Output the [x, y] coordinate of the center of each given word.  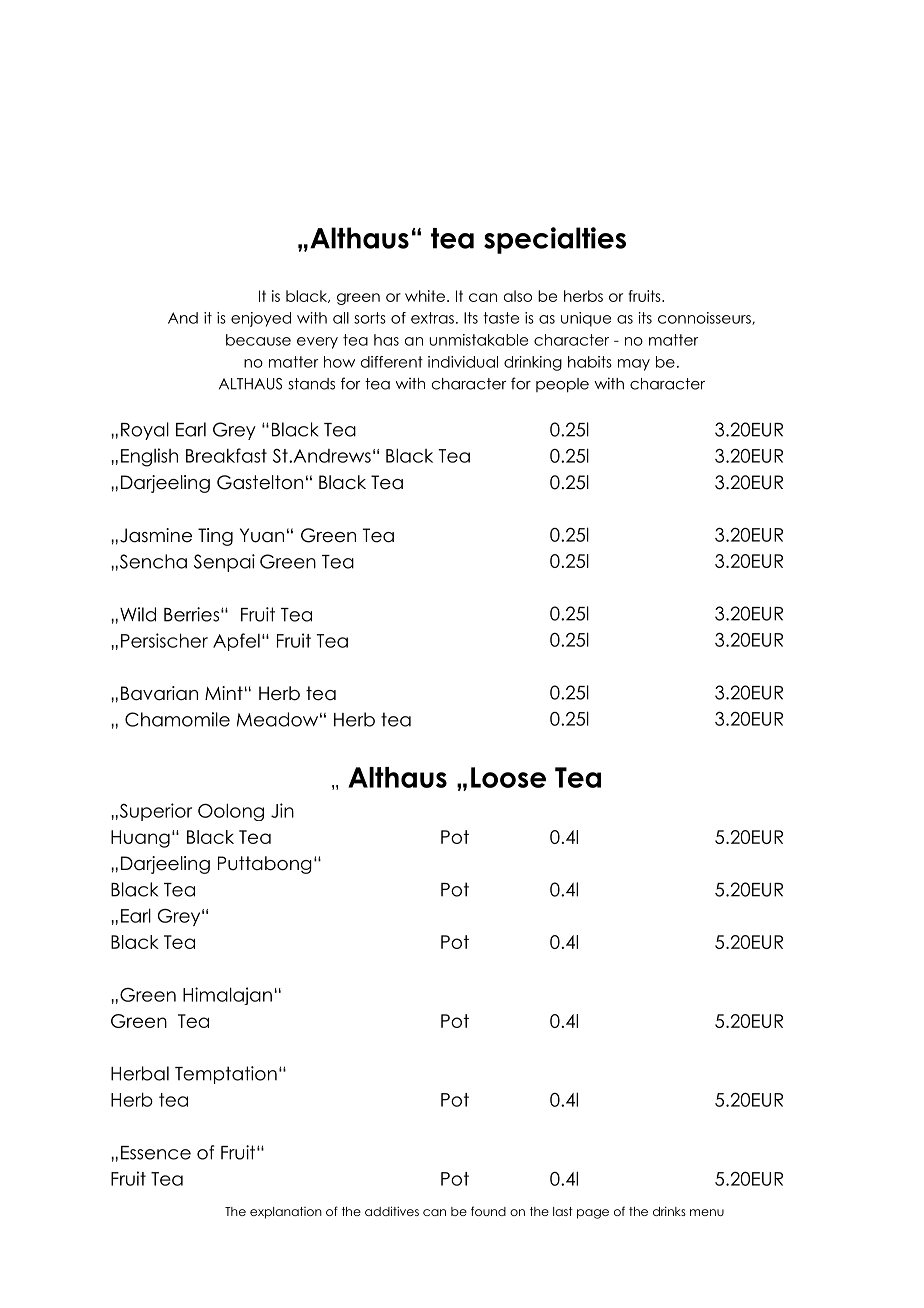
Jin [282, 810]
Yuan [262, 535]
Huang [140, 839]
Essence [156, 1153]
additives [392, 1211]
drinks [669, 1211]
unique [586, 319]
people [562, 385]
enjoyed [261, 319]
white [425, 296]
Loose [508, 777]
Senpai [224, 563]
